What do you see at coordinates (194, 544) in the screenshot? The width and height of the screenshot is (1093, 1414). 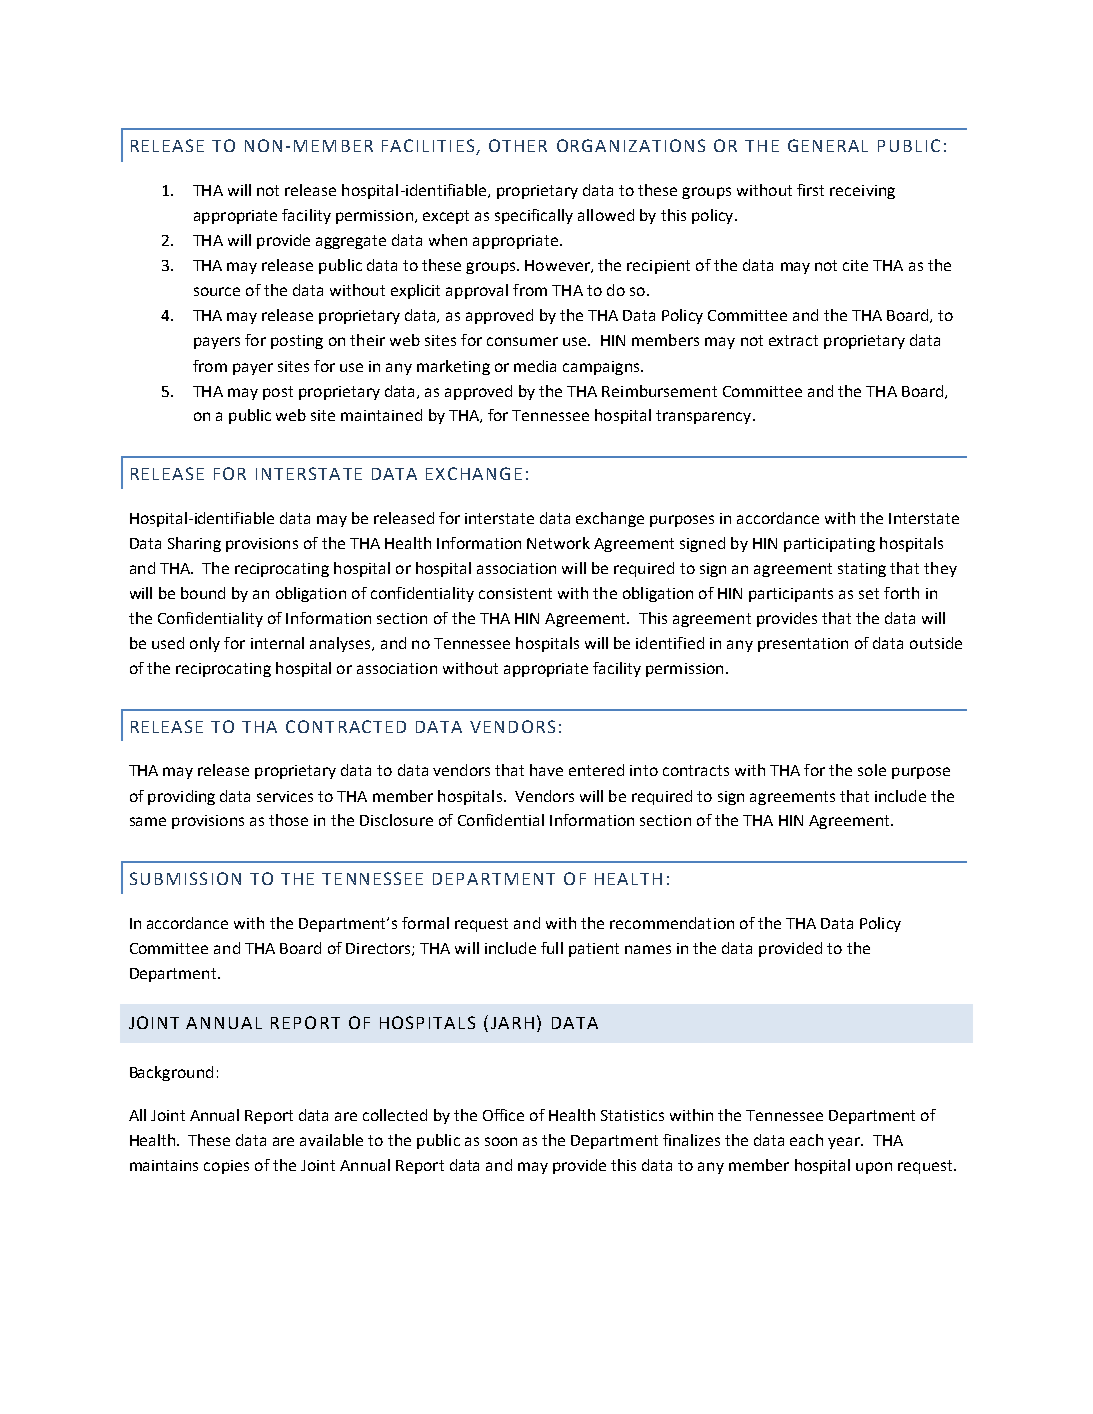 I see `Sharing` at bounding box center [194, 544].
